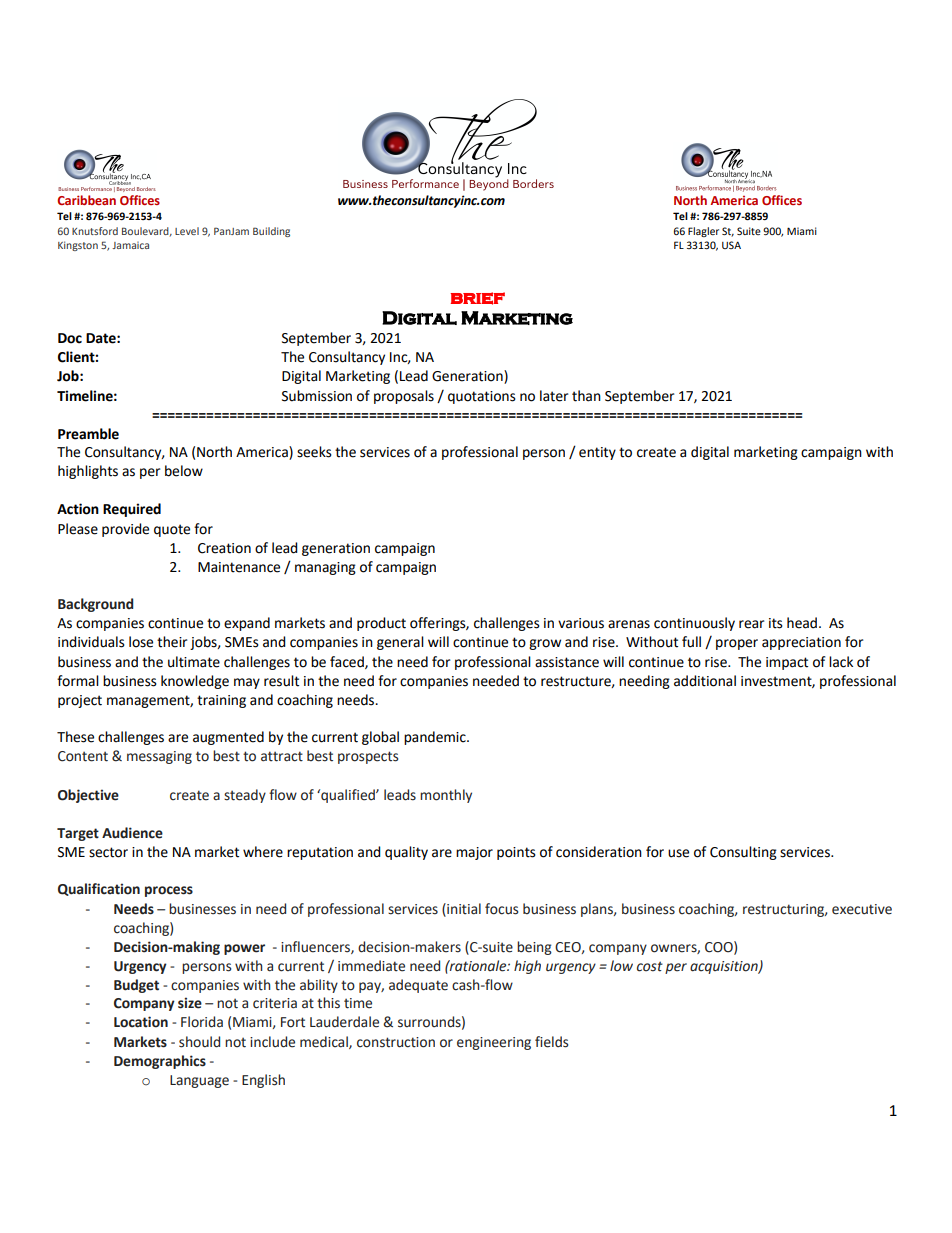  What do you see at coordinates (478, 298) in the document?
I see `brief` at bounding box center [478, 298].
